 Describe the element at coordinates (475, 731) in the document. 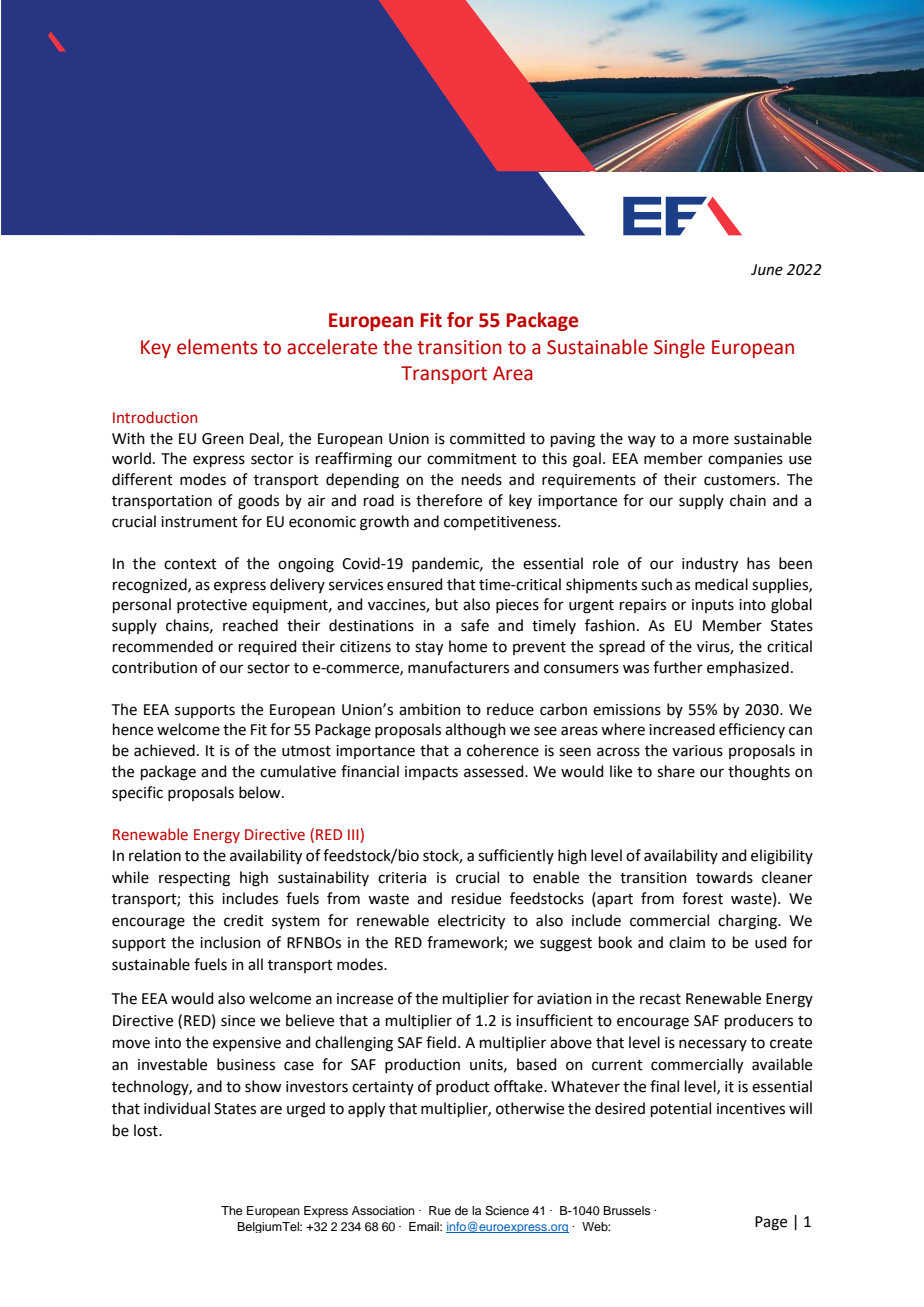

I see `although` at that location.
